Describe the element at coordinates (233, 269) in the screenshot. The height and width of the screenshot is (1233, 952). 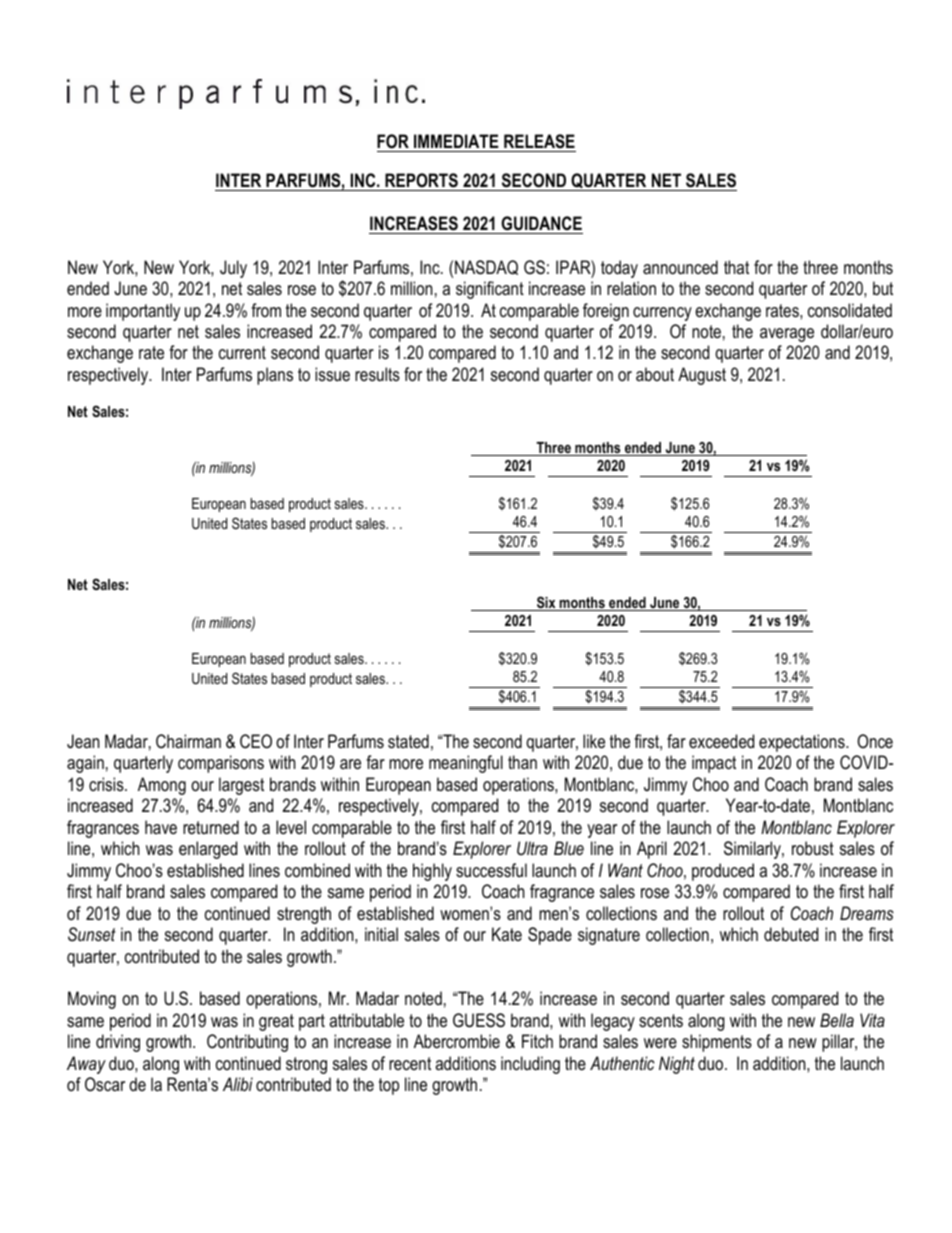
I see `July` at that location.
